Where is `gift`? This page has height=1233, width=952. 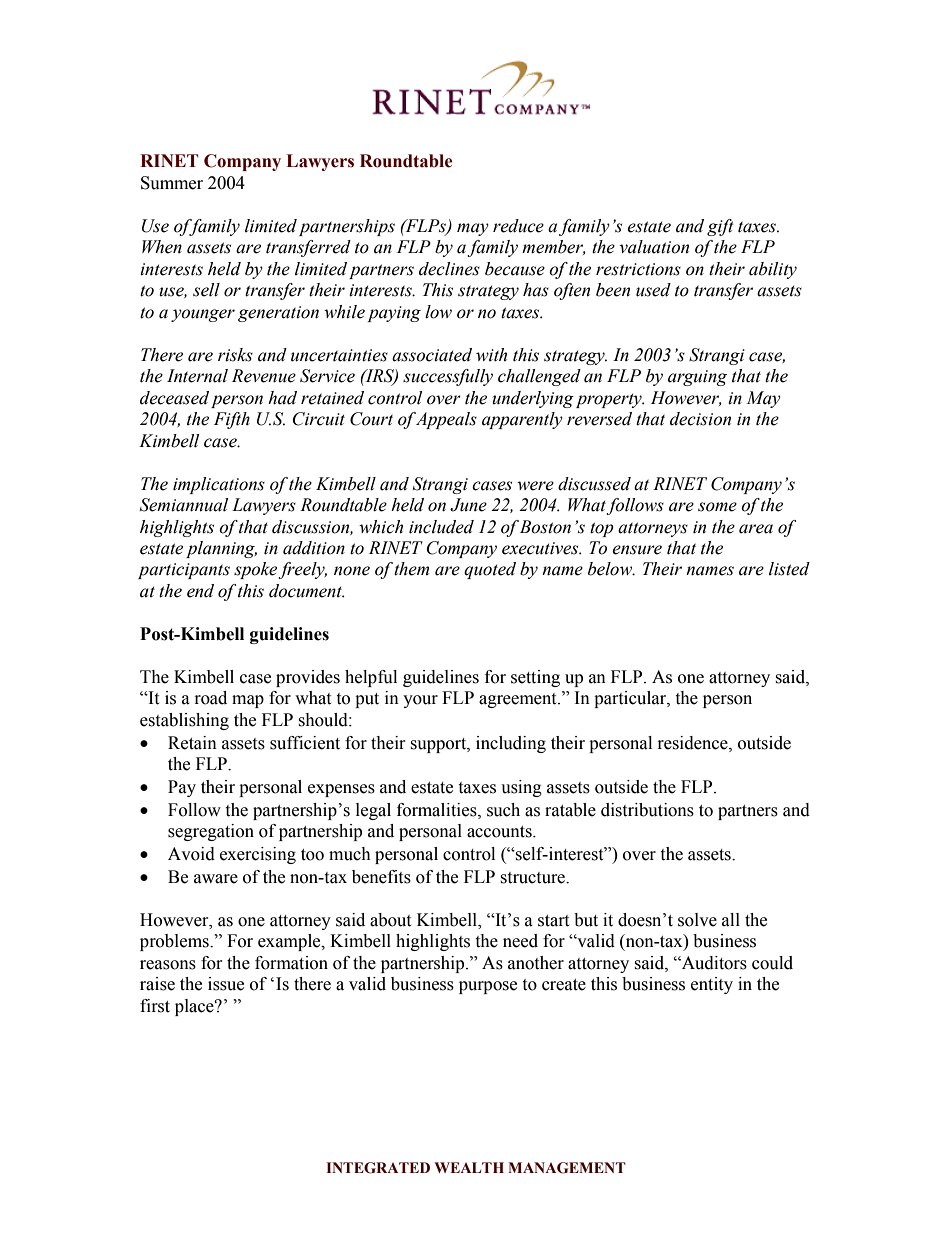 gift is located at coordinates (720, 227).
